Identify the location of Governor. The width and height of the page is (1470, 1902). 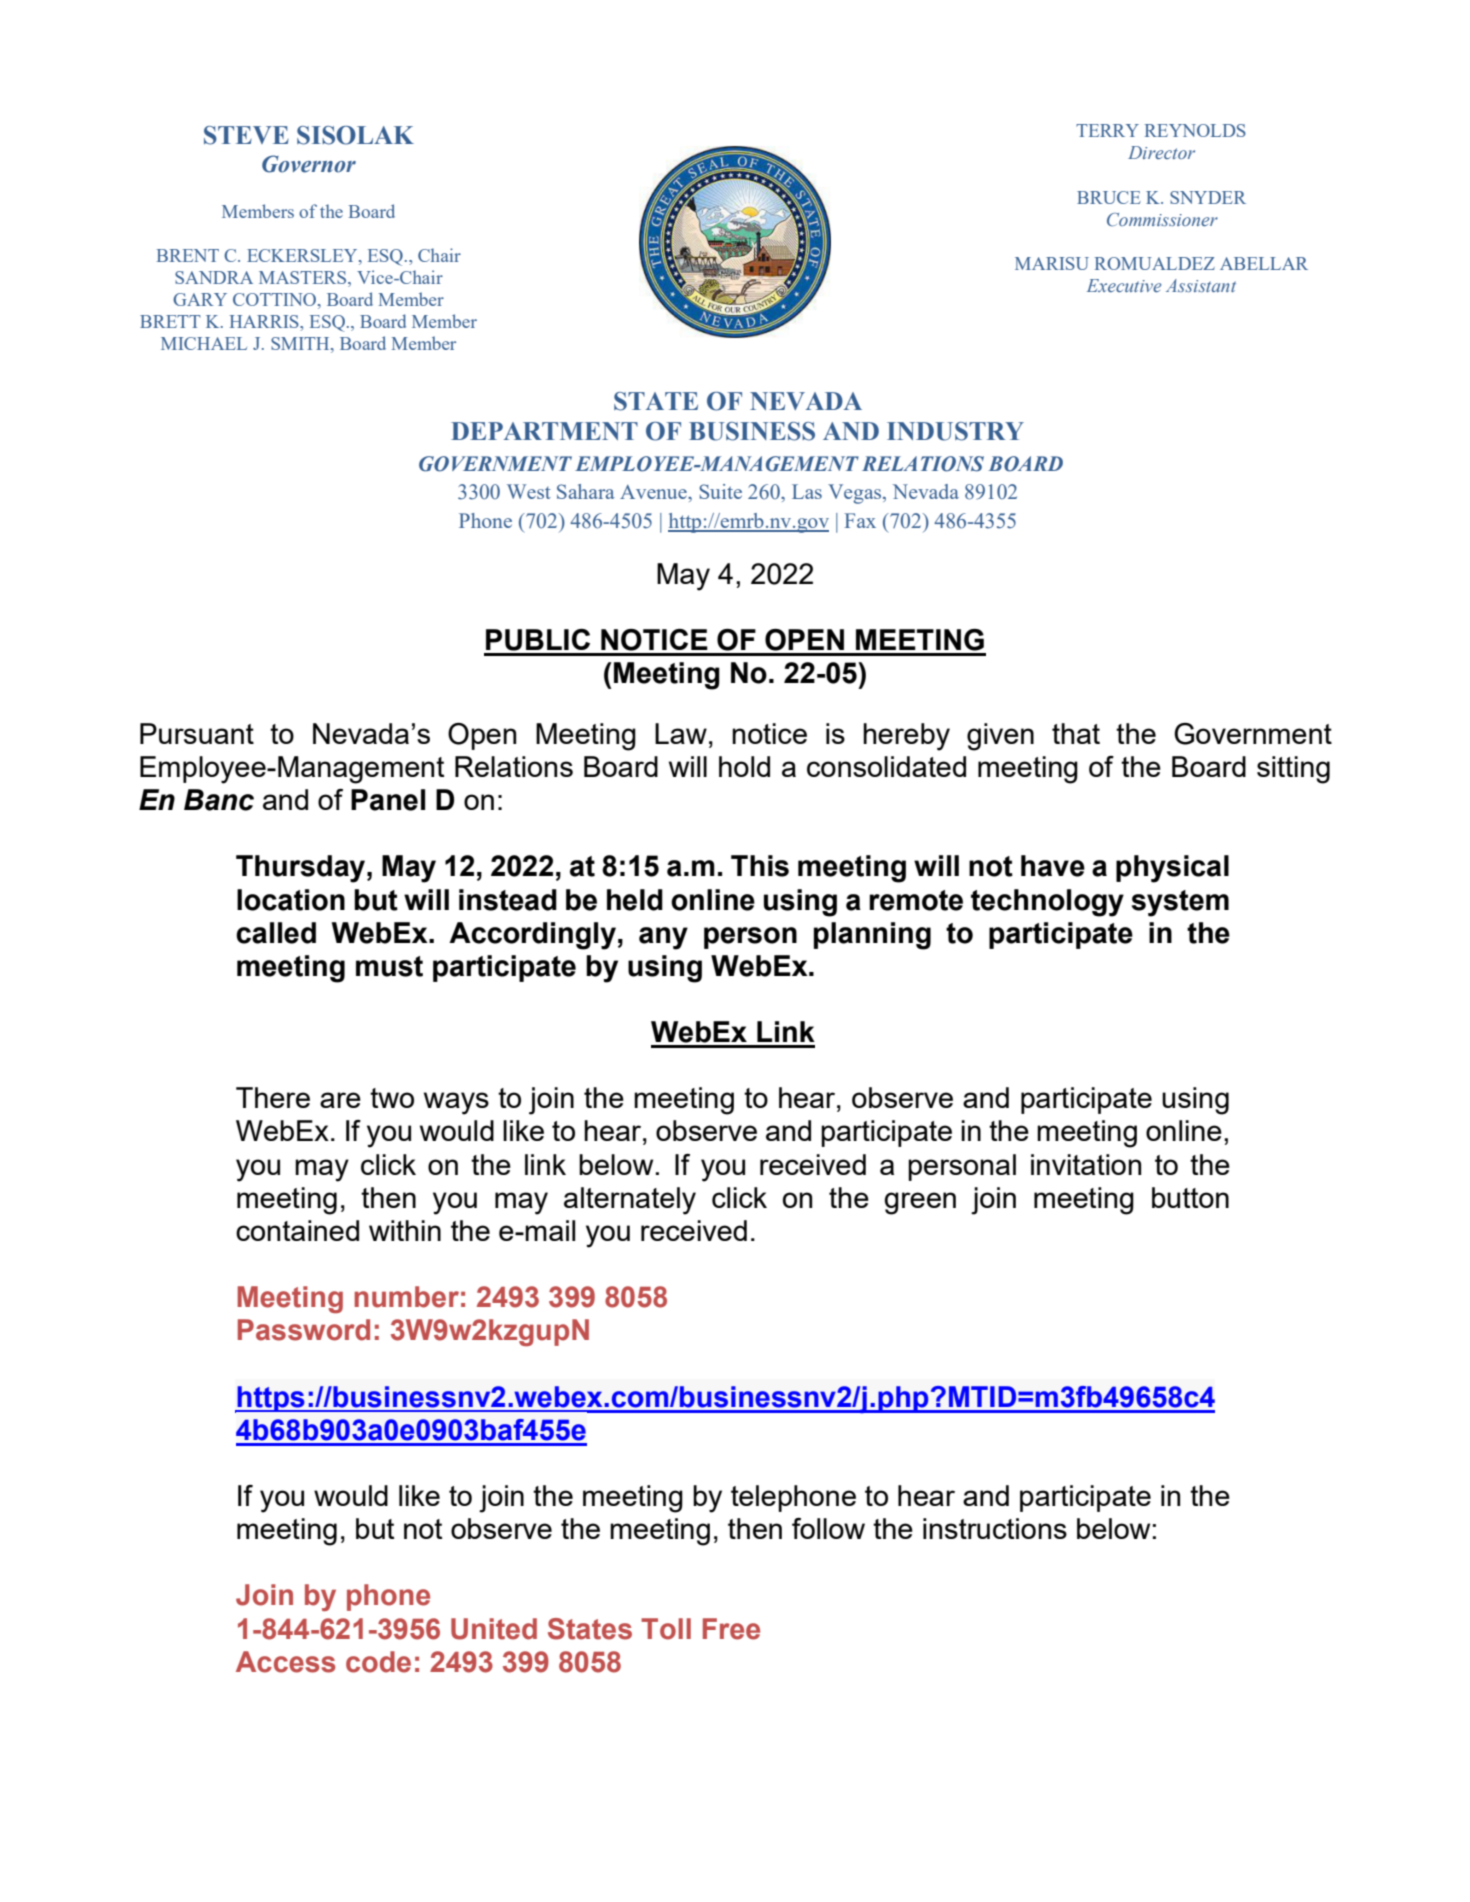
(309, 164).
